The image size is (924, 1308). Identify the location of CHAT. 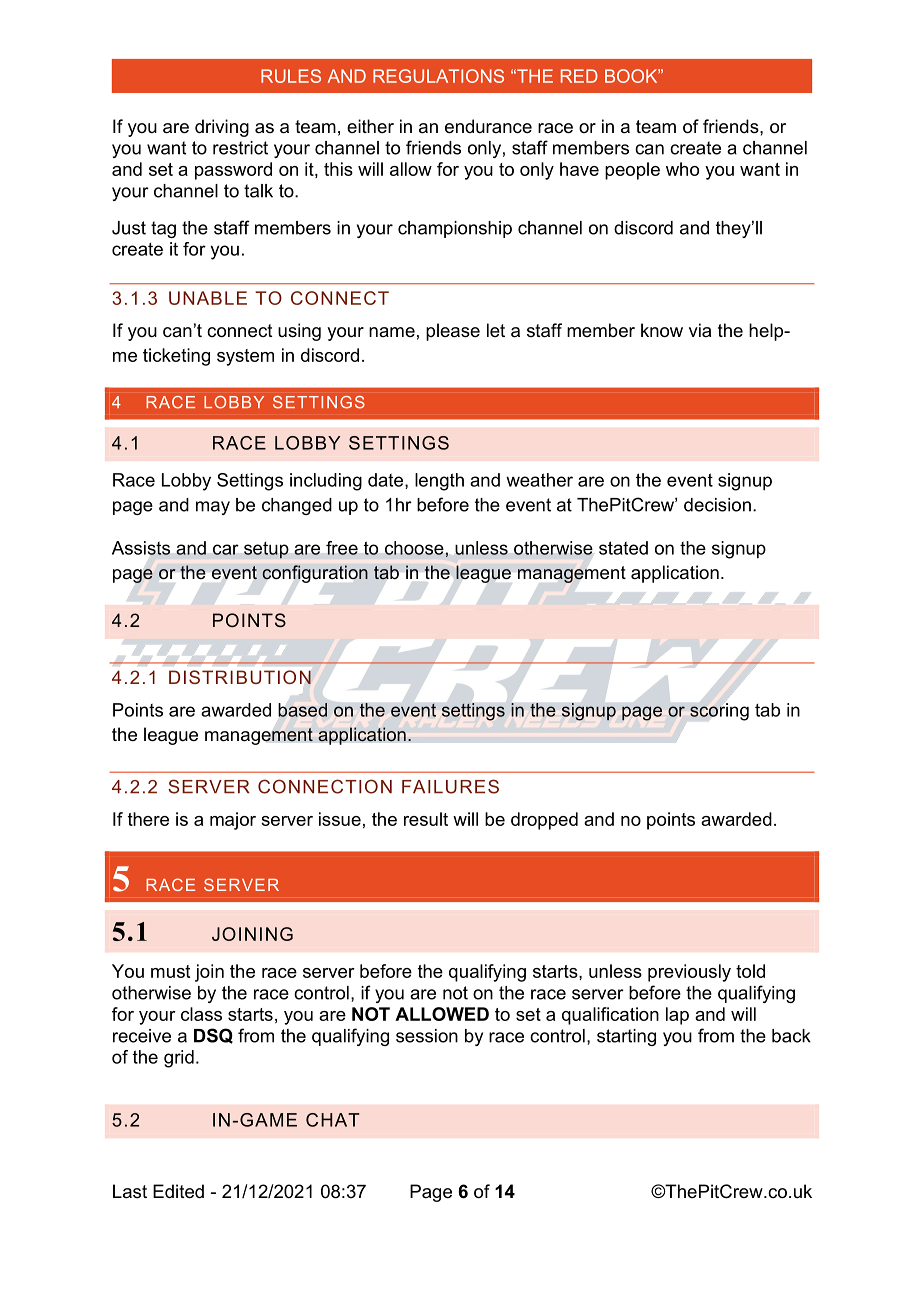
(332, 1120).
